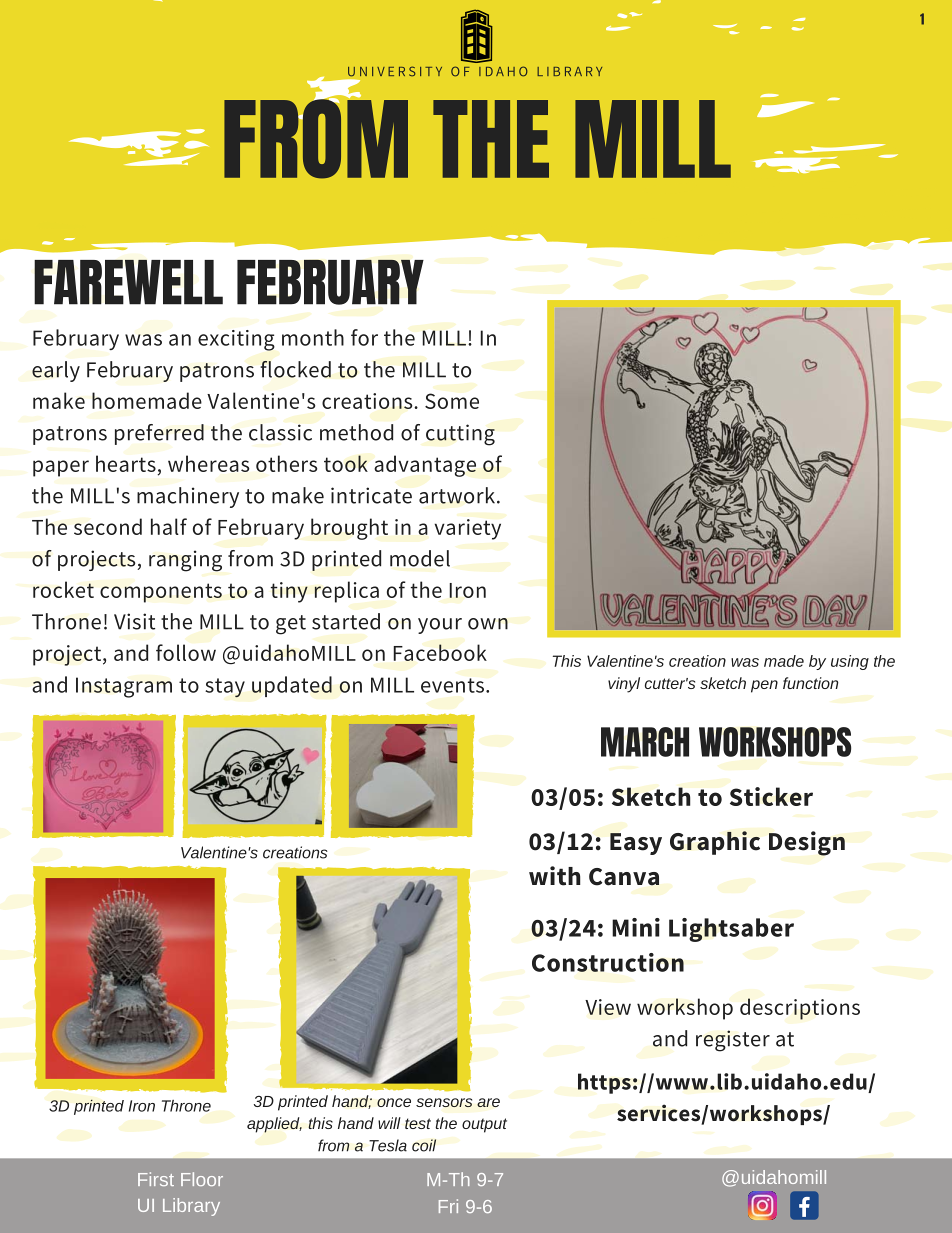 The image size is (952, 1233). What do you see at coordinates (771, 796) in the screenshot?
I see `Sticker` at bounding box center [771, 796].
